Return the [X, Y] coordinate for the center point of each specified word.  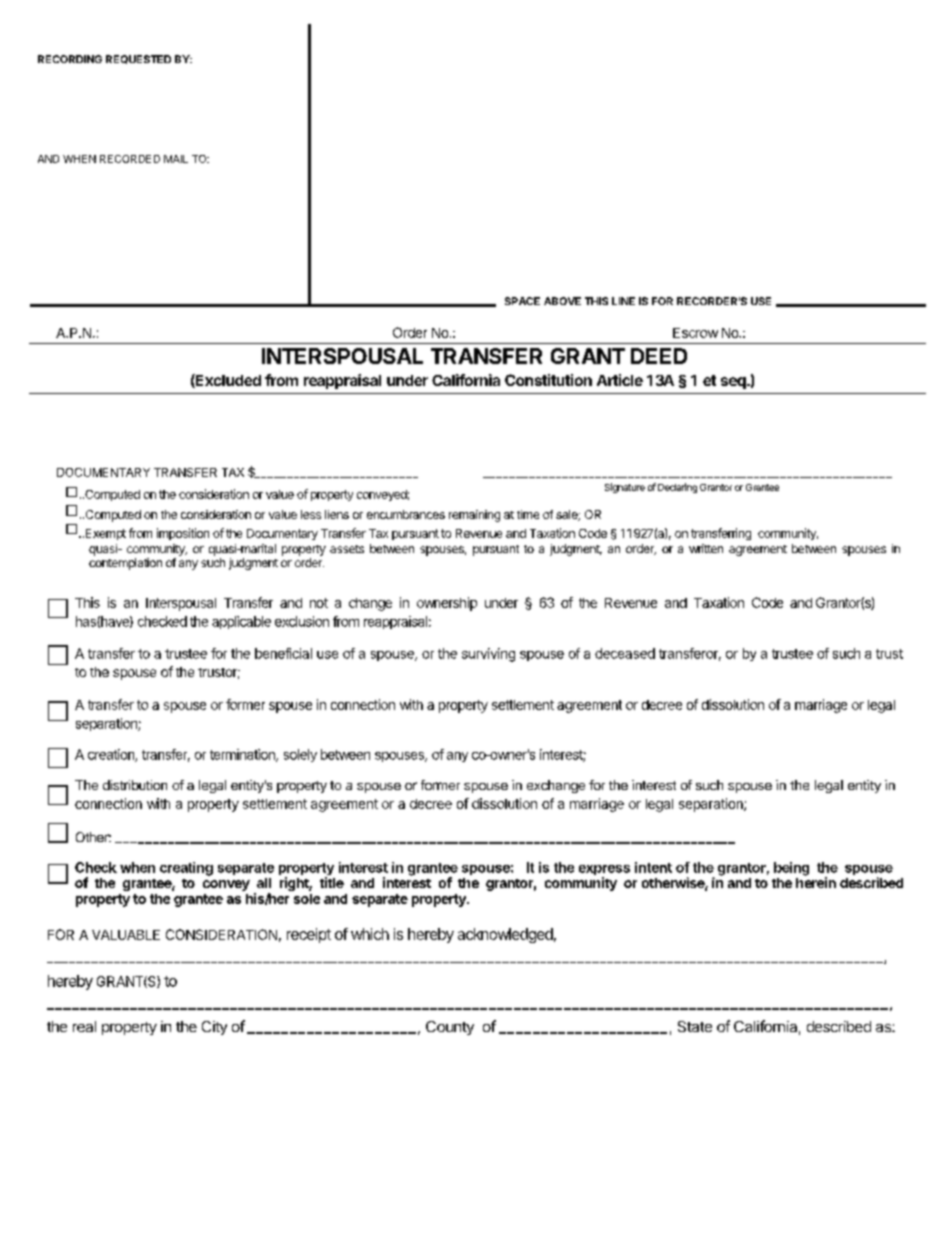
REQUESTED [138, 59]
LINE [623, 301]
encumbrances [406, 514]
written [706, 548]
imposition [183, 534]
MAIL [176, 159]
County [450, 1028]
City [214, 1028]
